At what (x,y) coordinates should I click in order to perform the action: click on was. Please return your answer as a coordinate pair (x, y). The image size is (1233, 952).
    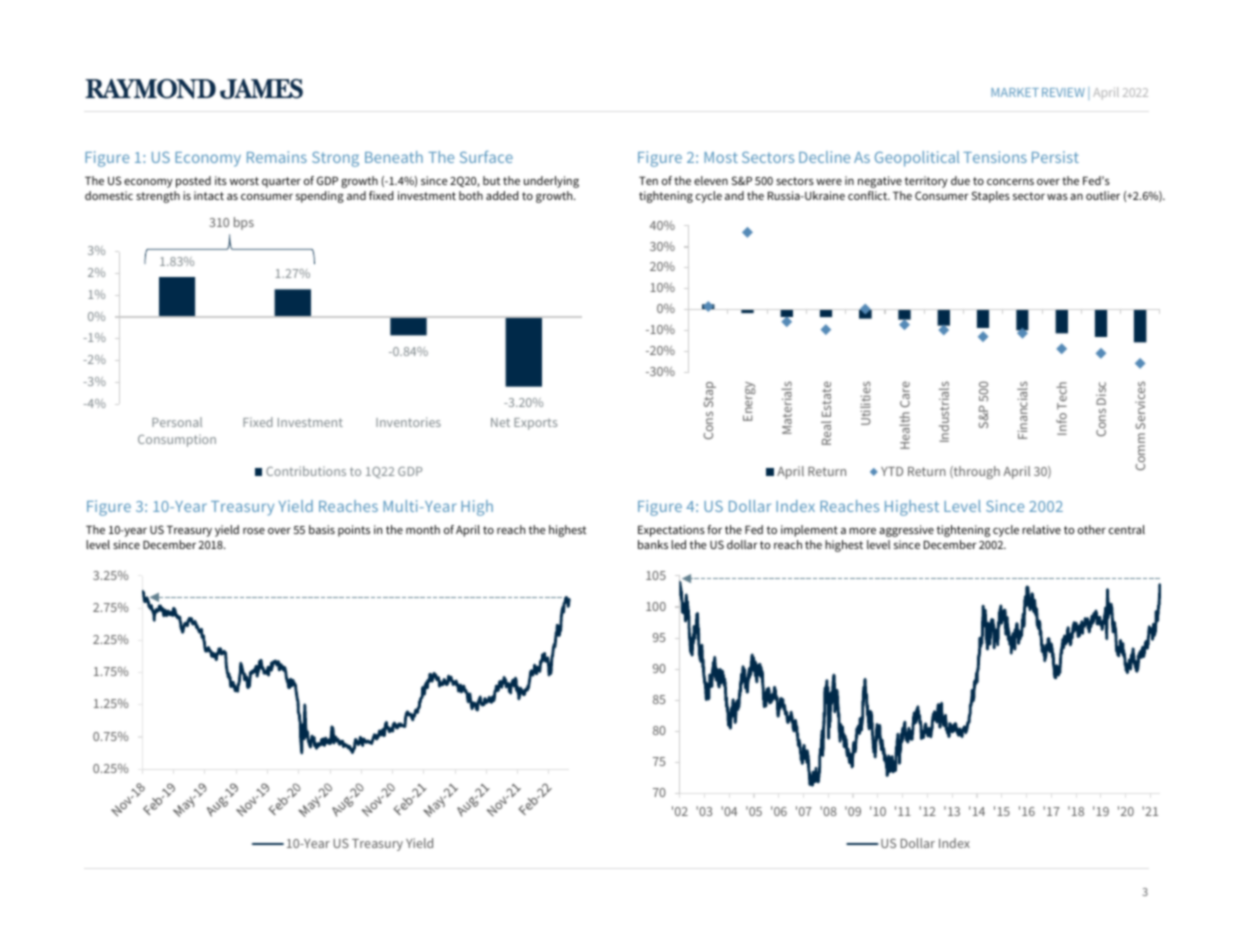
    Looking at the image, I should click on (1057, 197).
